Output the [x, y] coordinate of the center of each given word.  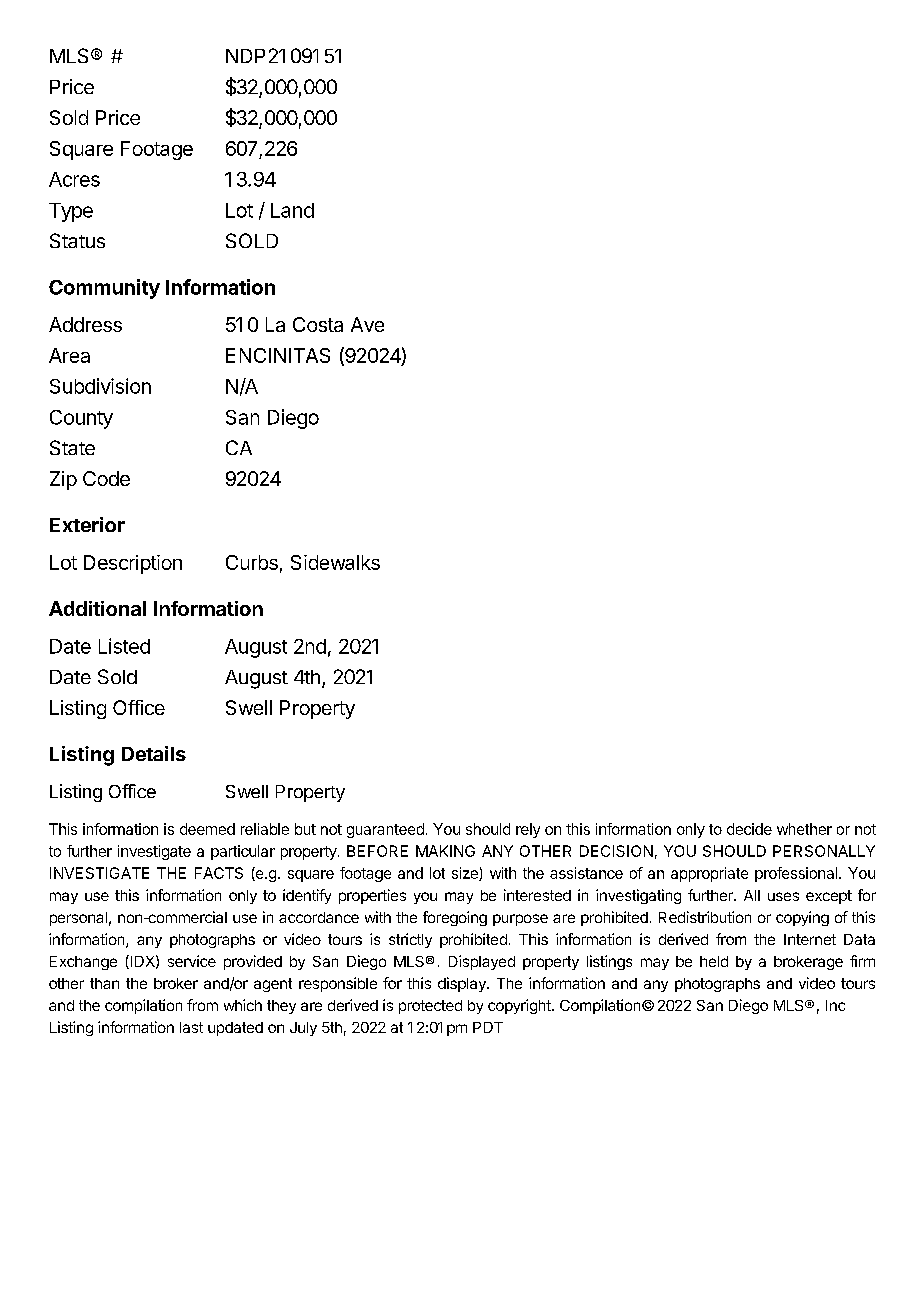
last [191, 1027]
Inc [835, 1005]
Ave [367, 324]
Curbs [252, 562]
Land [292, 210]
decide [749, 829]
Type [71, 212]
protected [430, 1007]
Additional [97, 608]
